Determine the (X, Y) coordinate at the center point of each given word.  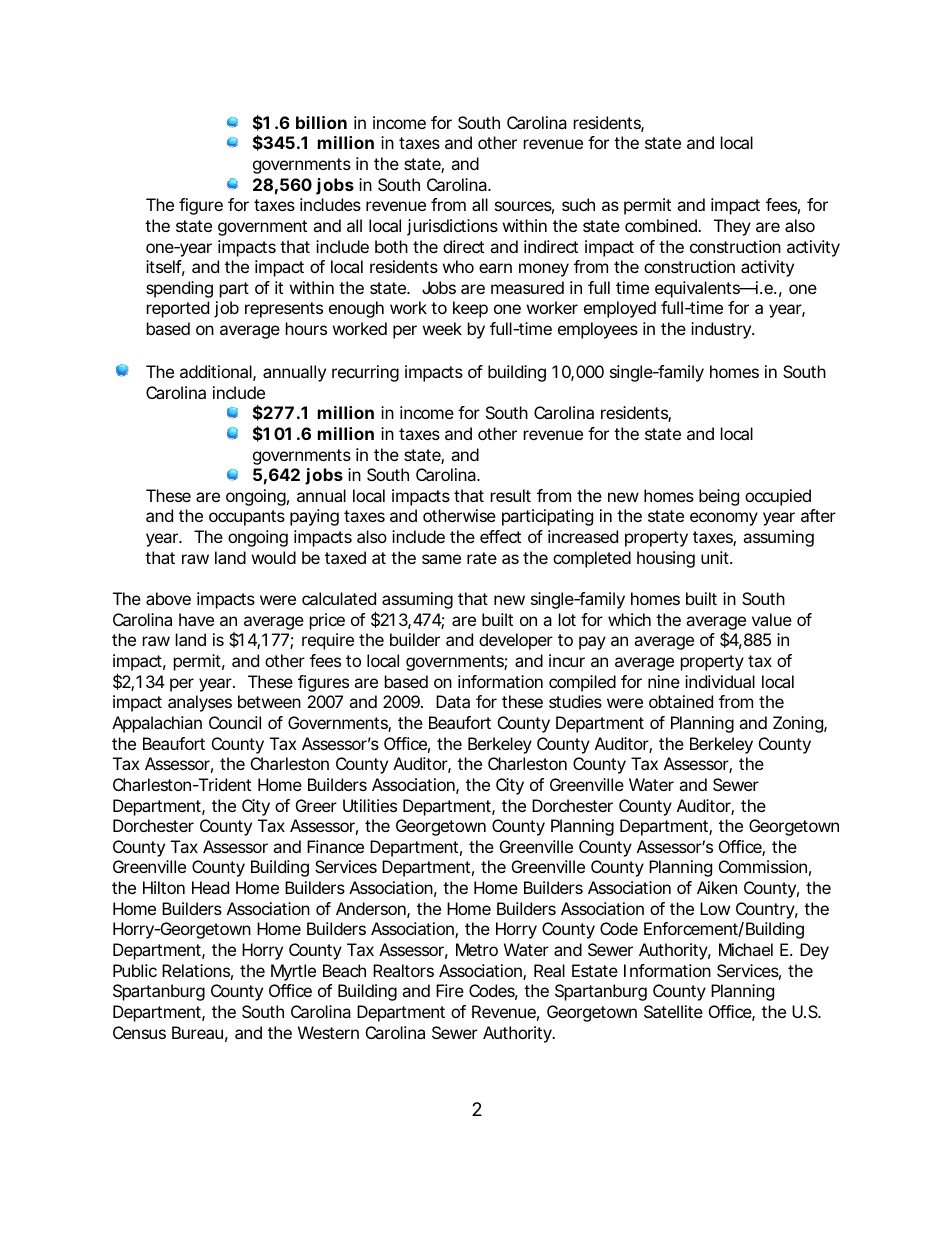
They (732, 227)
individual (720, 681)
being (719, 497)
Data (453, 701)
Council (235, 722)
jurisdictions (452, 227)
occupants (247, 518)
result (511, 495)
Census (139, 1032)
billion (321, 122)
